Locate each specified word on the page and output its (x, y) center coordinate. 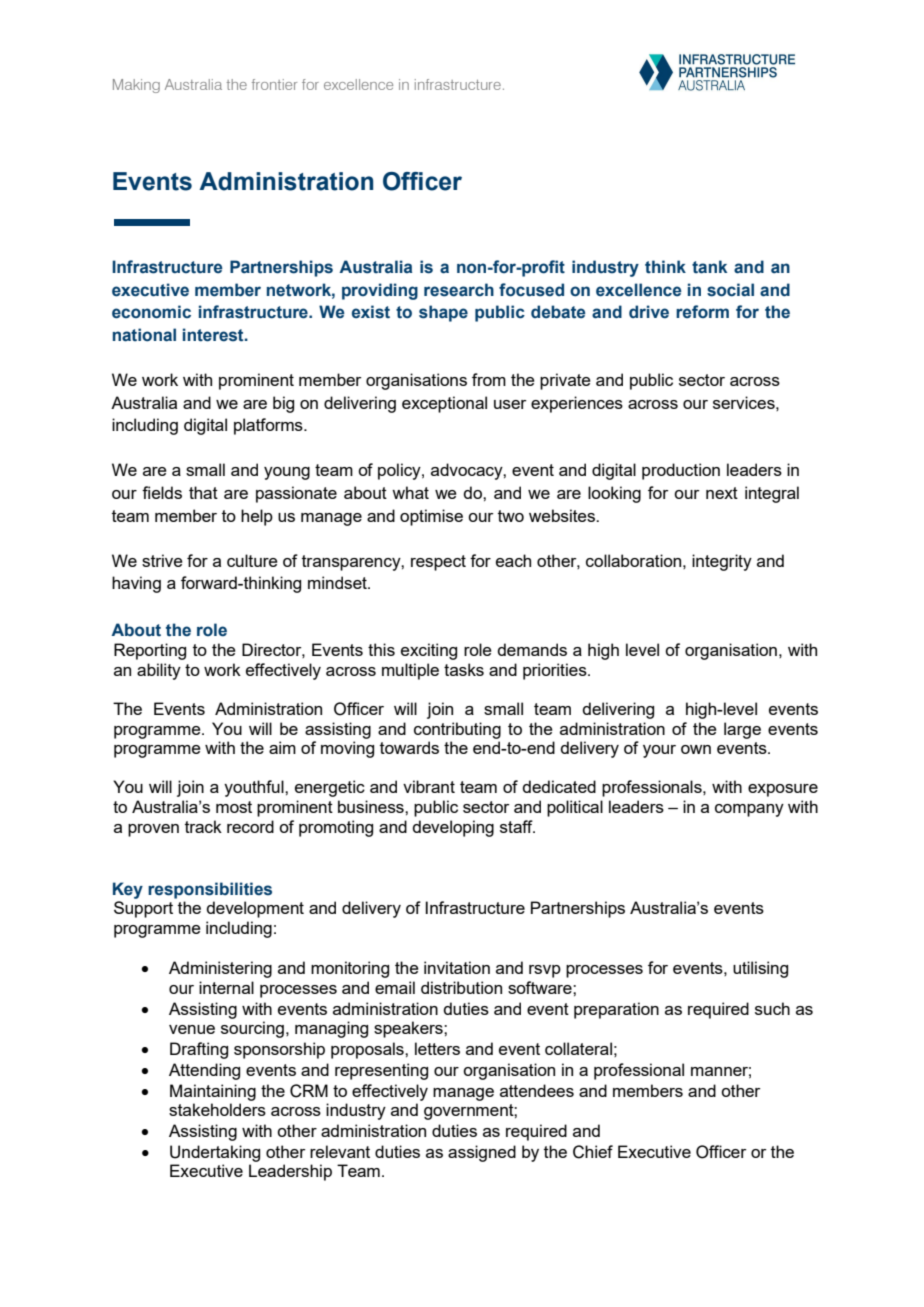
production (681, 471)
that (203, 492)
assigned (482, 1153)
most (234, 807)
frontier (274, 84)
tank (709, 267)
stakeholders (217, 1109)
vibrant (429, 786)
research (459, 290)
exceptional (444, 404)
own (696, 749)
